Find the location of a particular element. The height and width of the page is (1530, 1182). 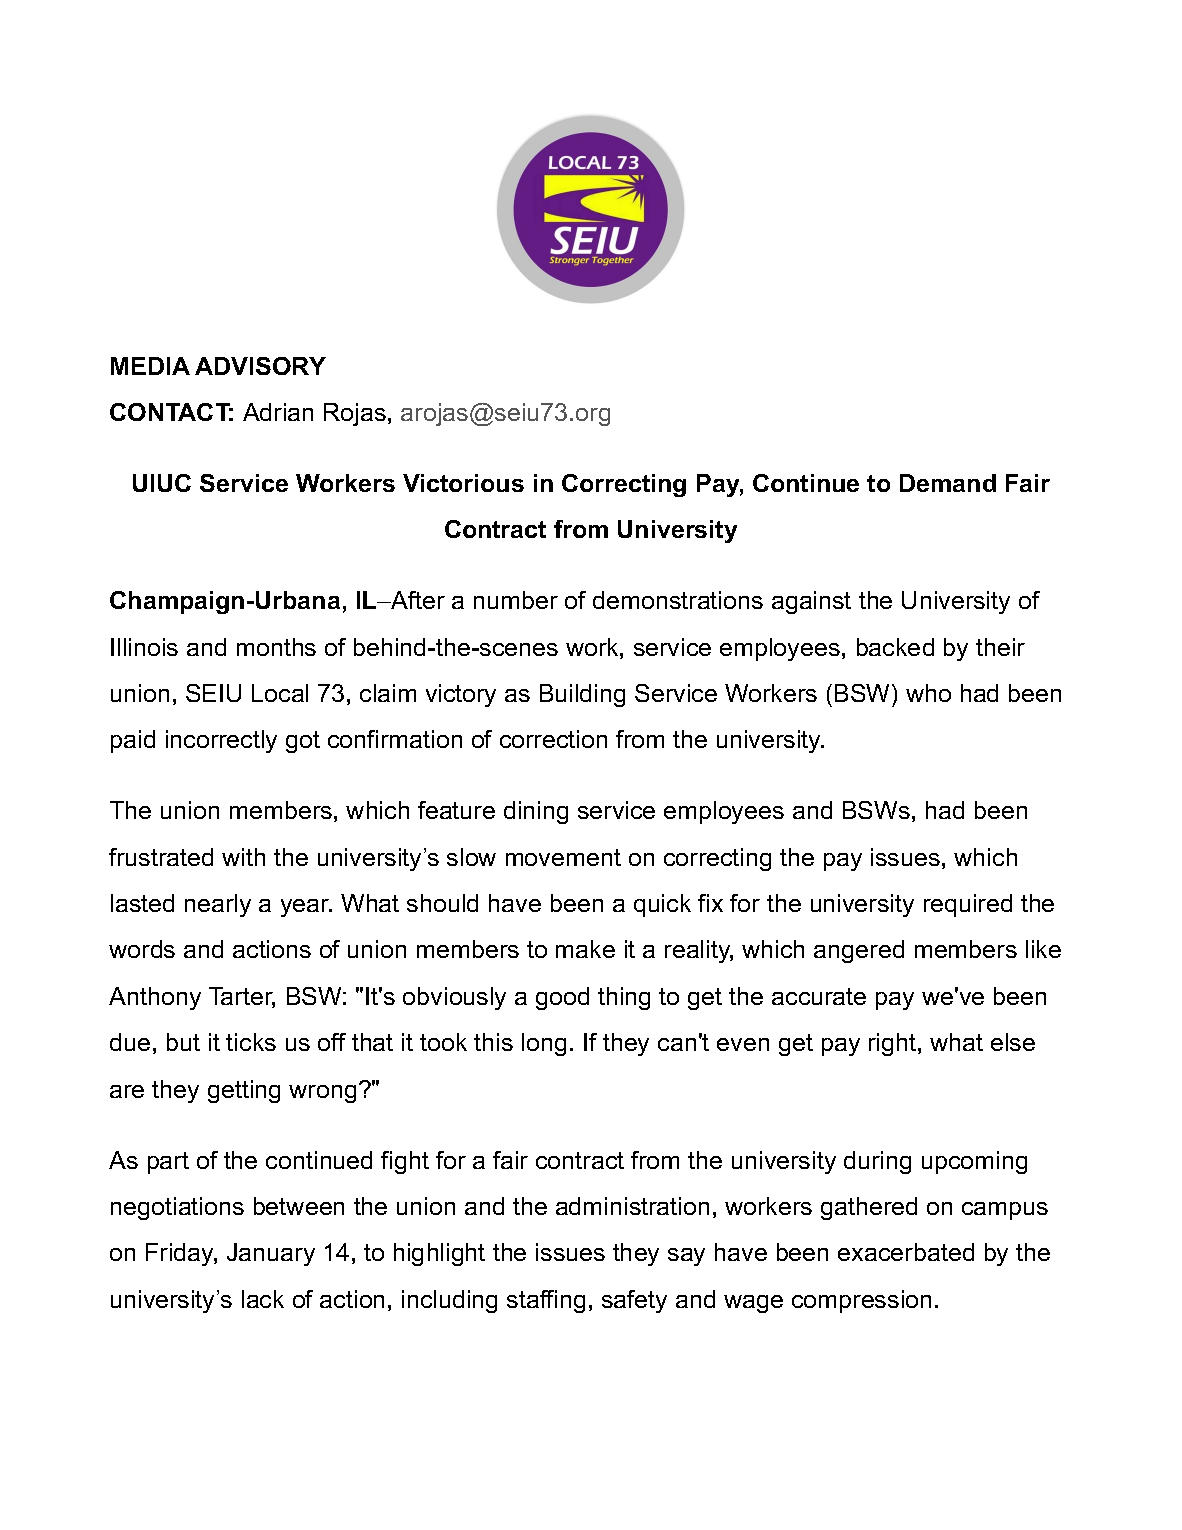

Demand is located at coordinates (948, 483).
